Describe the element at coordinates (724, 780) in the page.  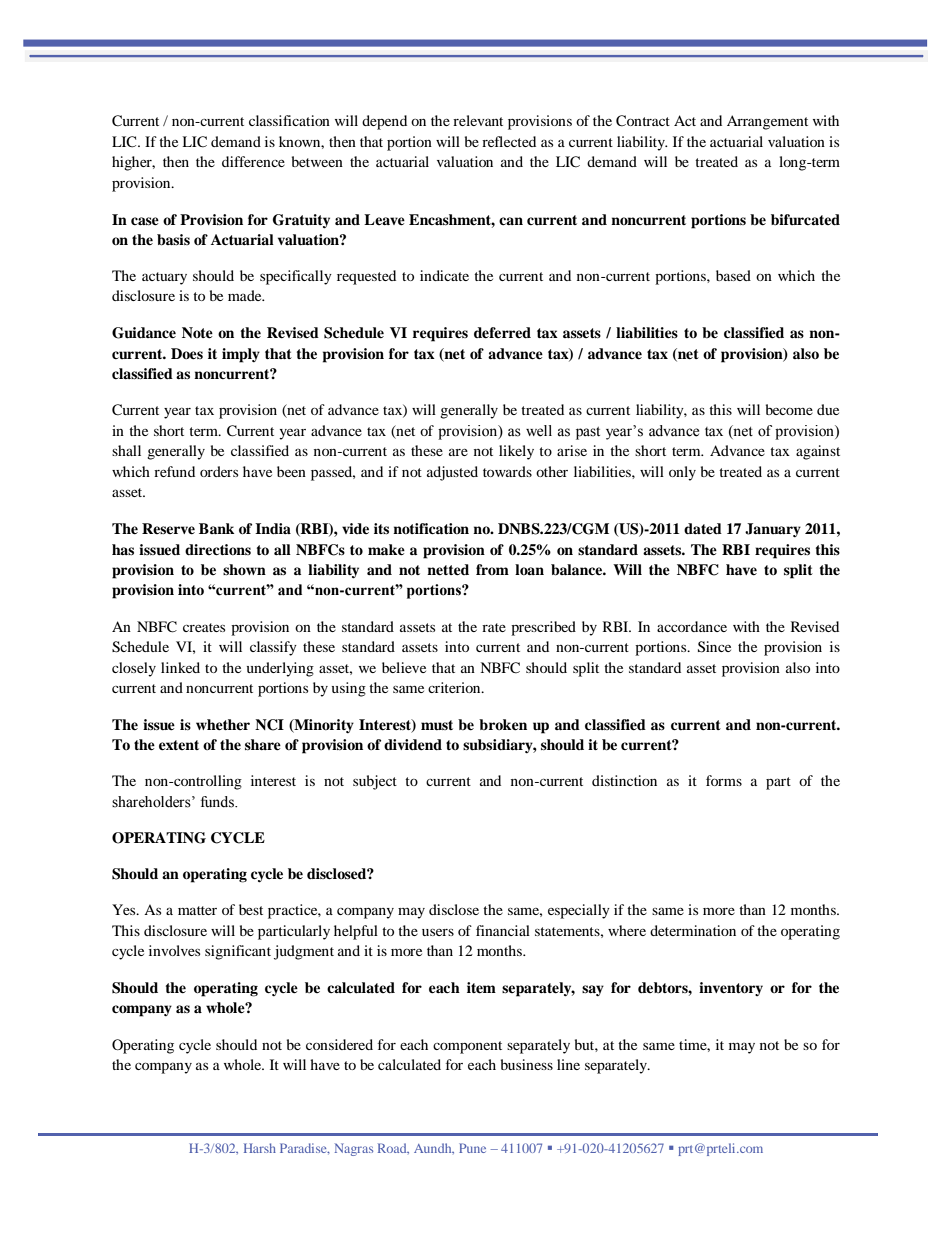
I see `forms` at that location.
